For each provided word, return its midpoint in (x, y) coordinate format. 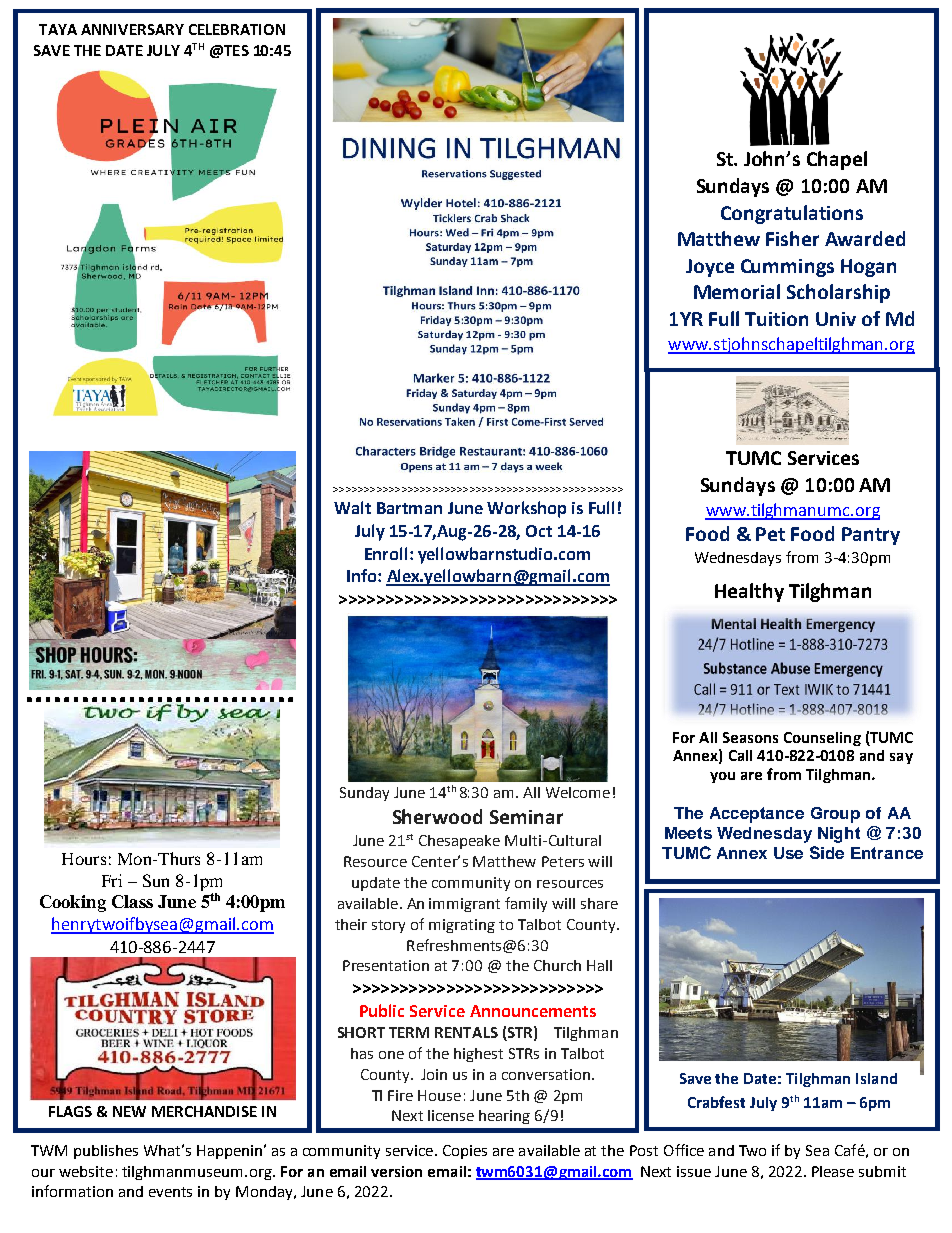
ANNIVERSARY (132, 29)
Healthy (749, 592)
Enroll (386, 553)
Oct (539, 531)
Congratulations (792, 214)
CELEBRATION (237, 29)
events (170, 1192)
